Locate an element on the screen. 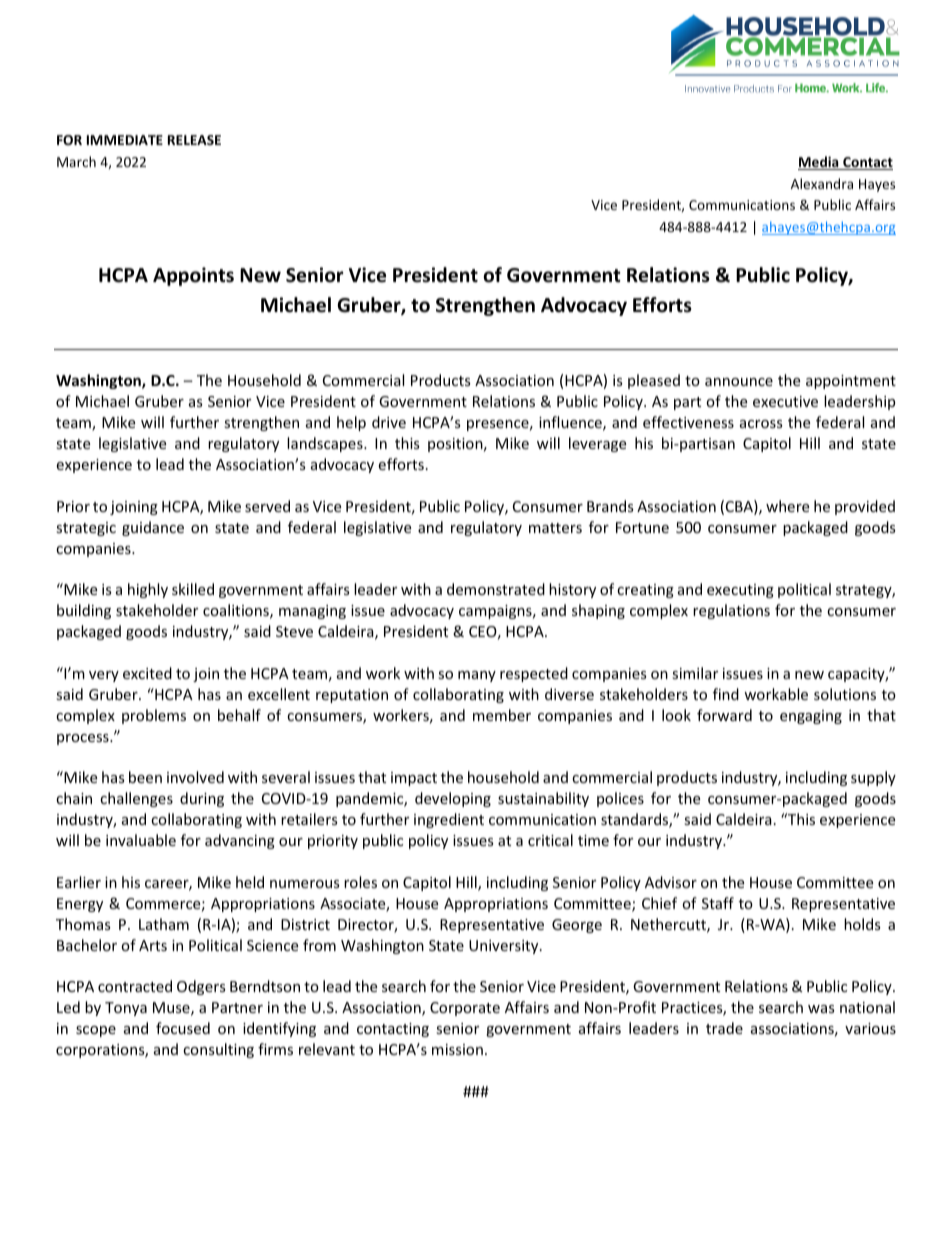 The width and height of the screenshot is (952, 1233). developing is located at coordinates (453, 799).
